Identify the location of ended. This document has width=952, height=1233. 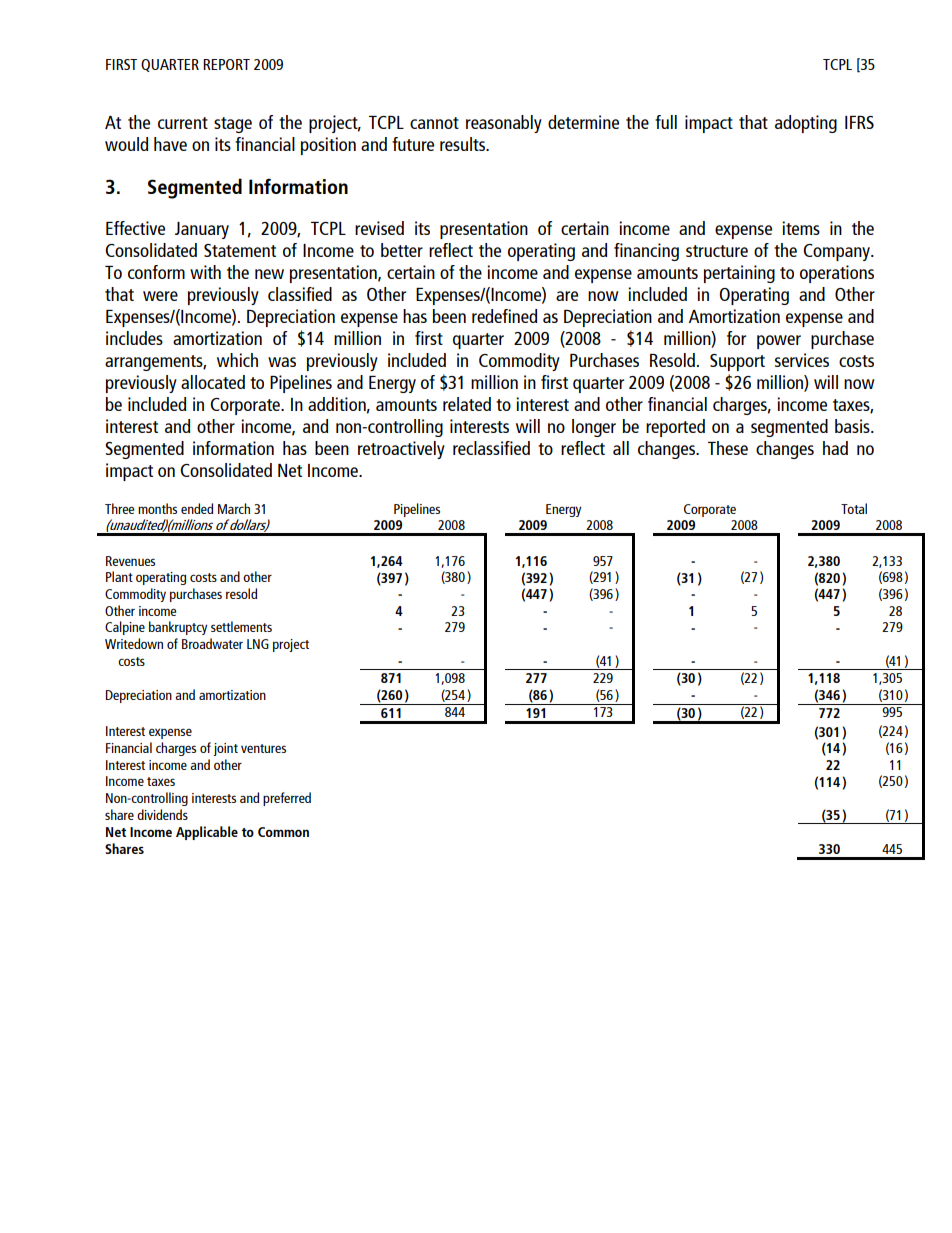
(197, 508).
